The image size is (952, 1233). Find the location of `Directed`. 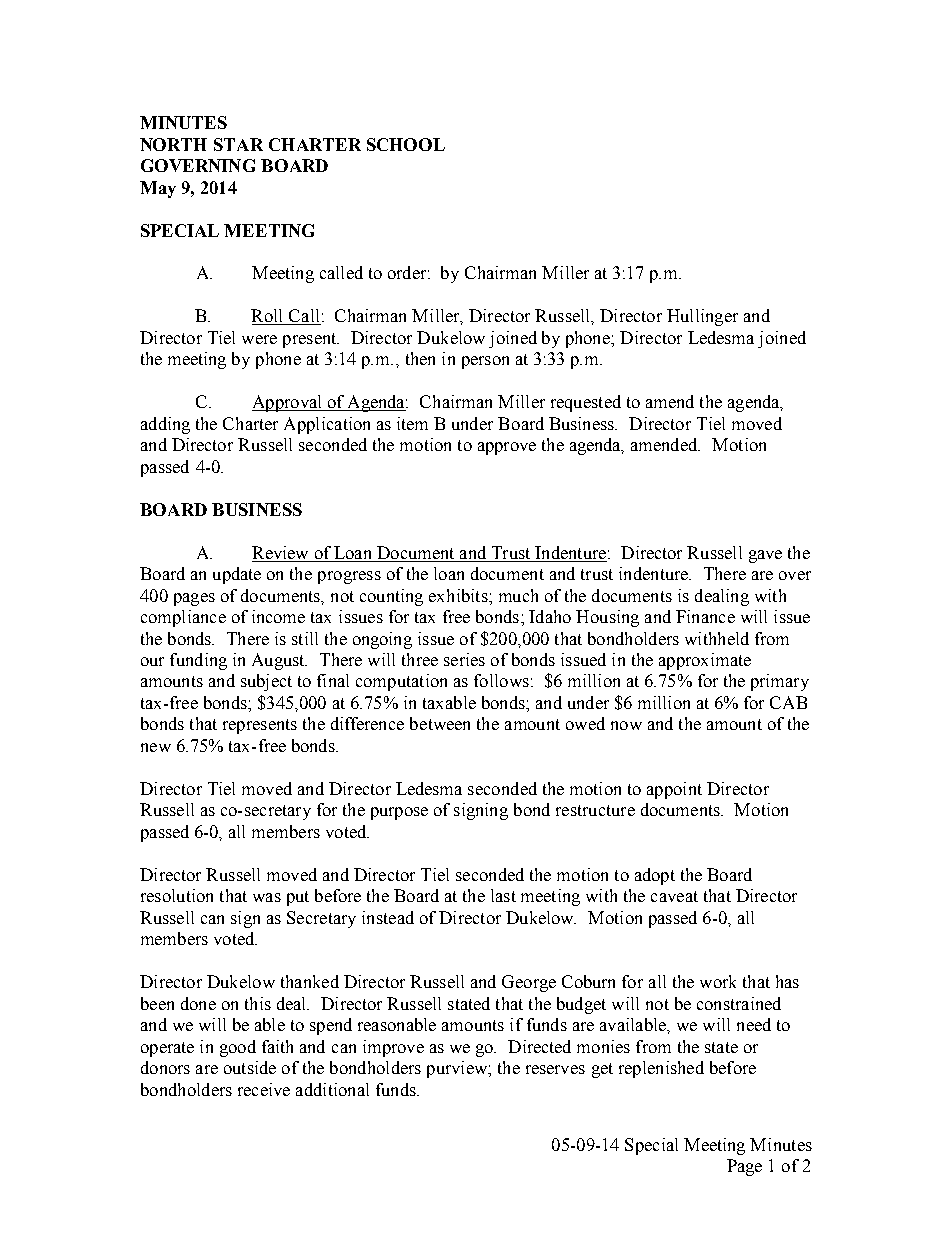

Directed is located at coordinates (539, 1046).
